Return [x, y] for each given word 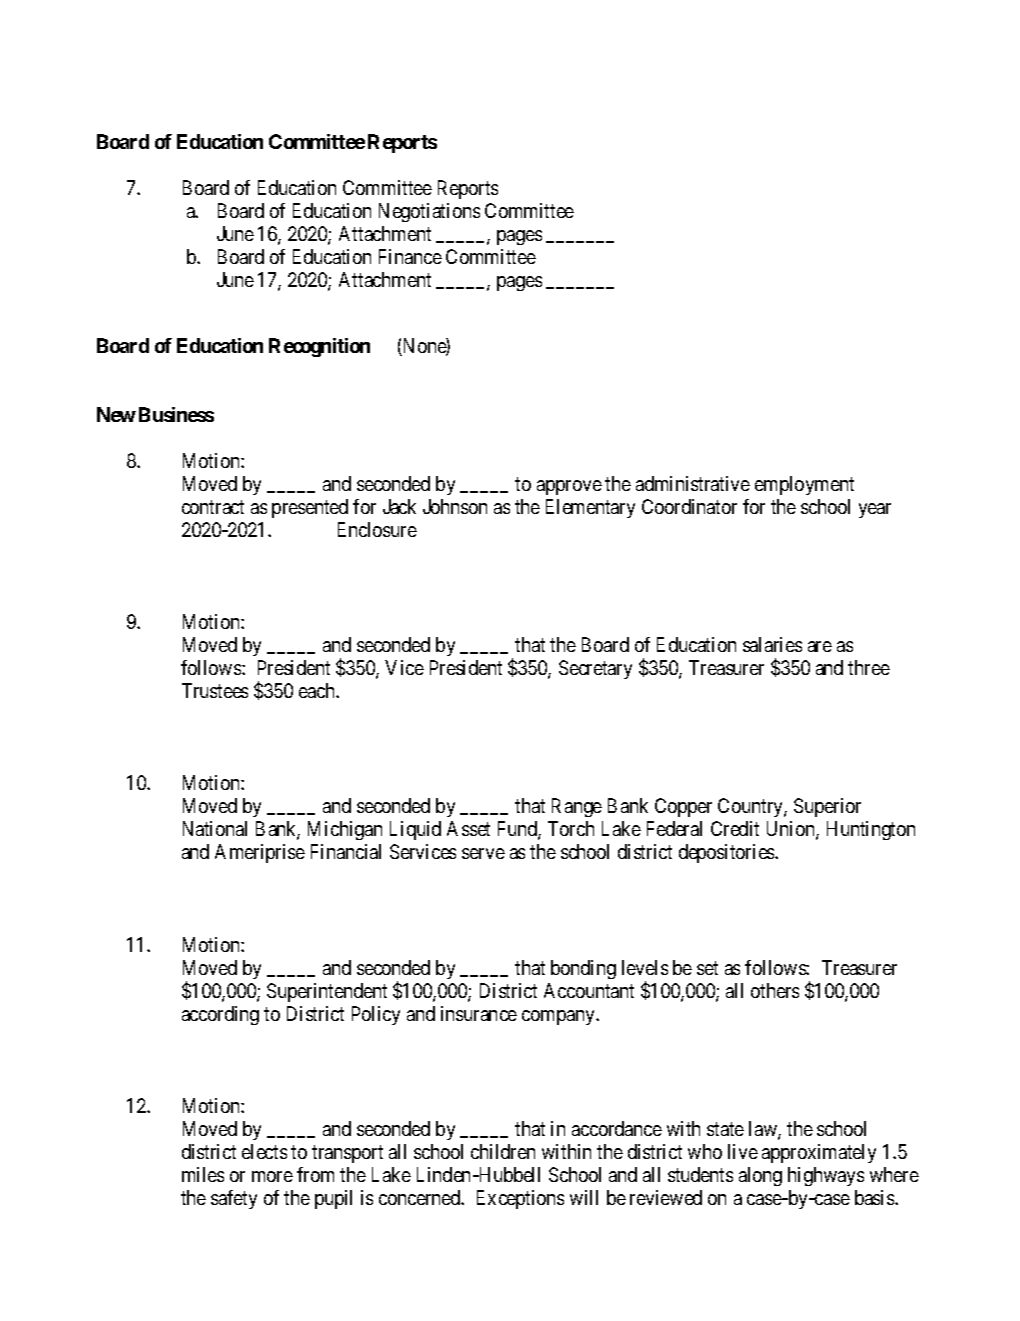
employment [804, 485]
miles [203, 1174]
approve [569, 487]
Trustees [215, 690]
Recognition [319, 347]
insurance [479, 1013]
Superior [827, 807]
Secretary [595, 669]
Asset [468, 828]
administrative [693, 483]
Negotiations [429, 212]
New [116, 414]
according [220, 1015]
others [775, 990]
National [215, 828]
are [820, 646]
